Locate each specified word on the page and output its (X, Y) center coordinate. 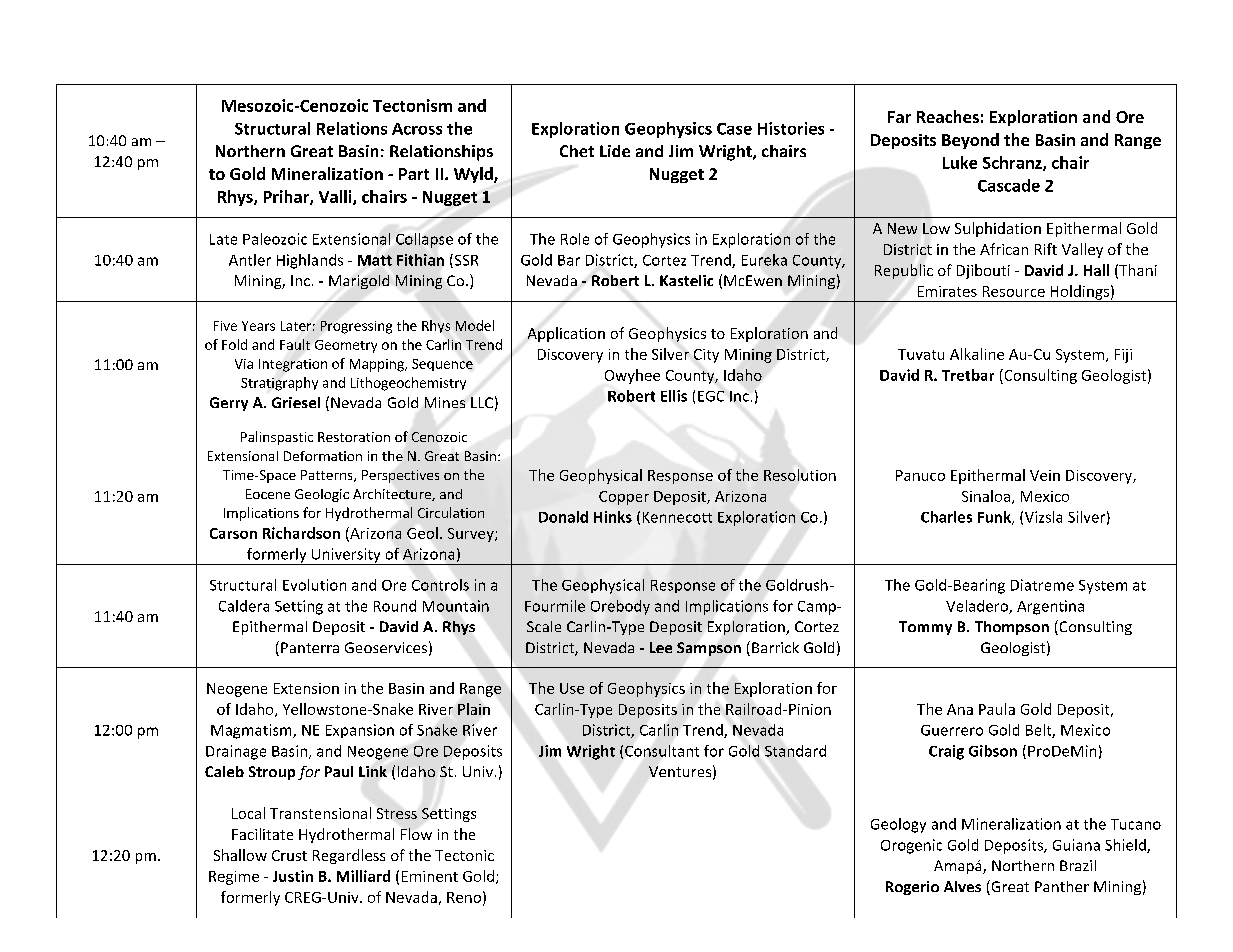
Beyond (970, 141)
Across (417, 129)
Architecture (393, 495)
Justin (293, 876)
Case (734, 129)
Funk (995, 518)
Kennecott (677, 517)
